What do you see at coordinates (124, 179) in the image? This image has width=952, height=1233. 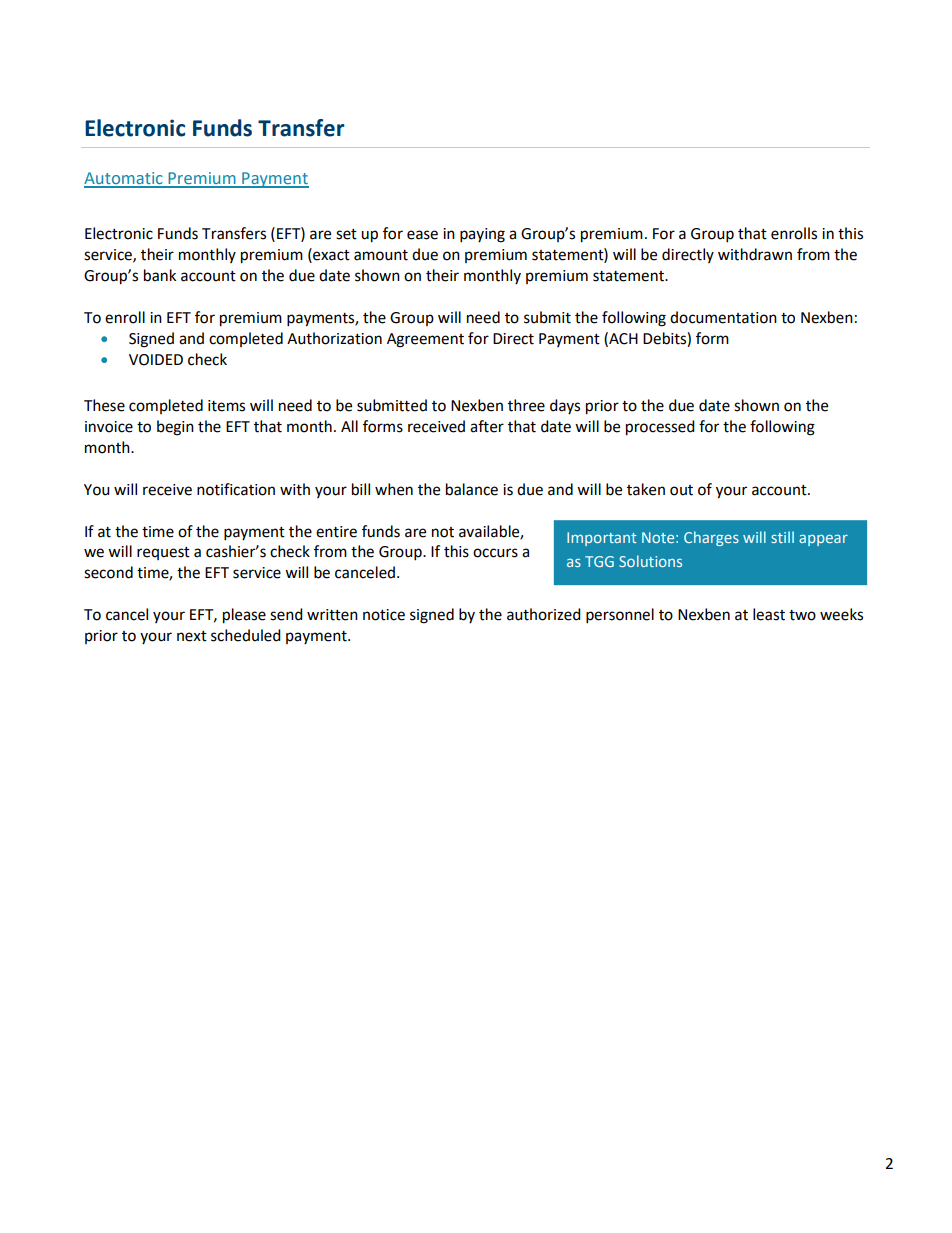 I see `Automatic` at bounding box center [124, 179].
